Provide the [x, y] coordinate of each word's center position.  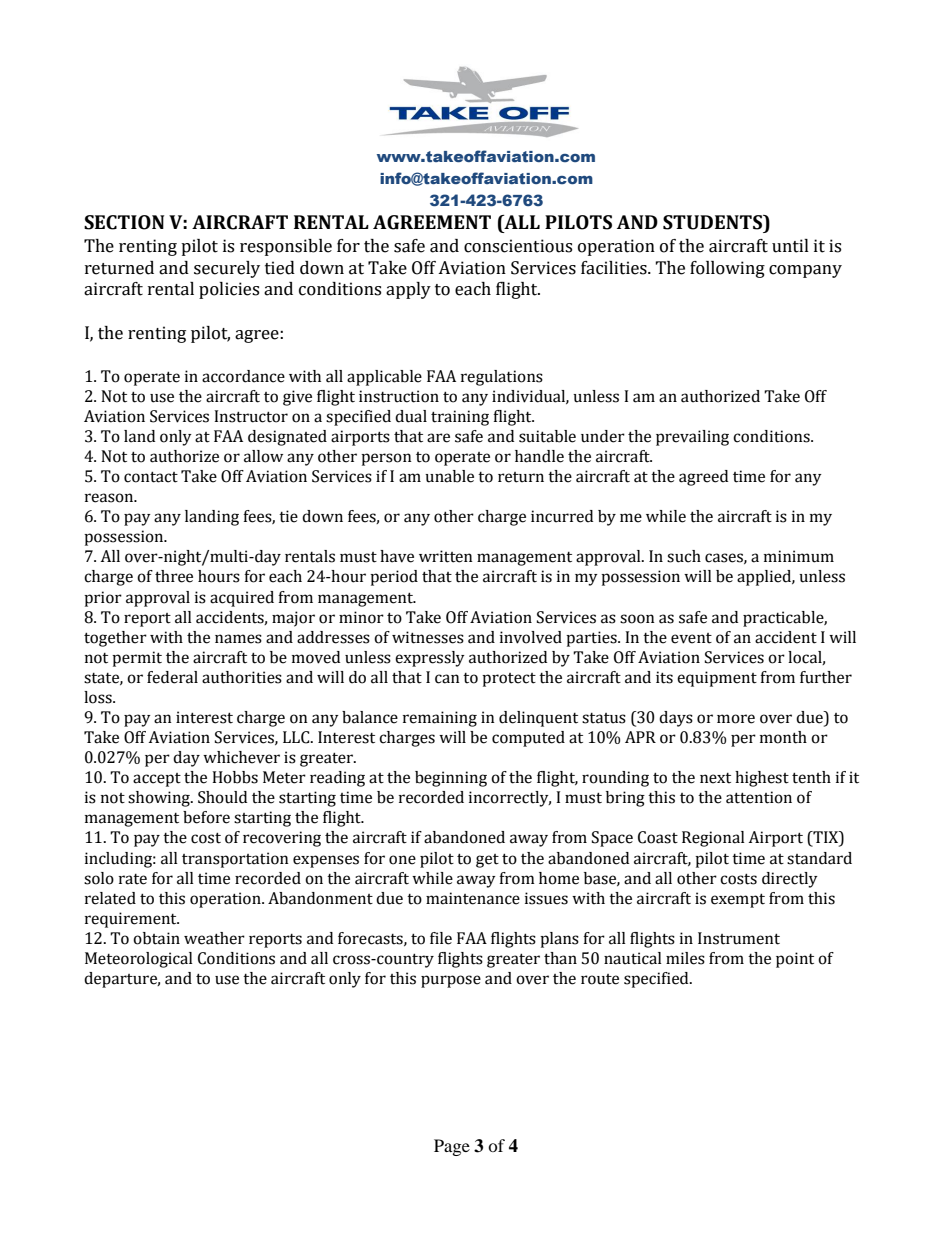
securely [227, 269]
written [446, 556]
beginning [451, 779]
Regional [713, 839]
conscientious [518, 246]
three [174, 576]
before [206, 817]
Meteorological [139, 960]
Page [452, 1147]
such [684, 556]
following [727, 269]
